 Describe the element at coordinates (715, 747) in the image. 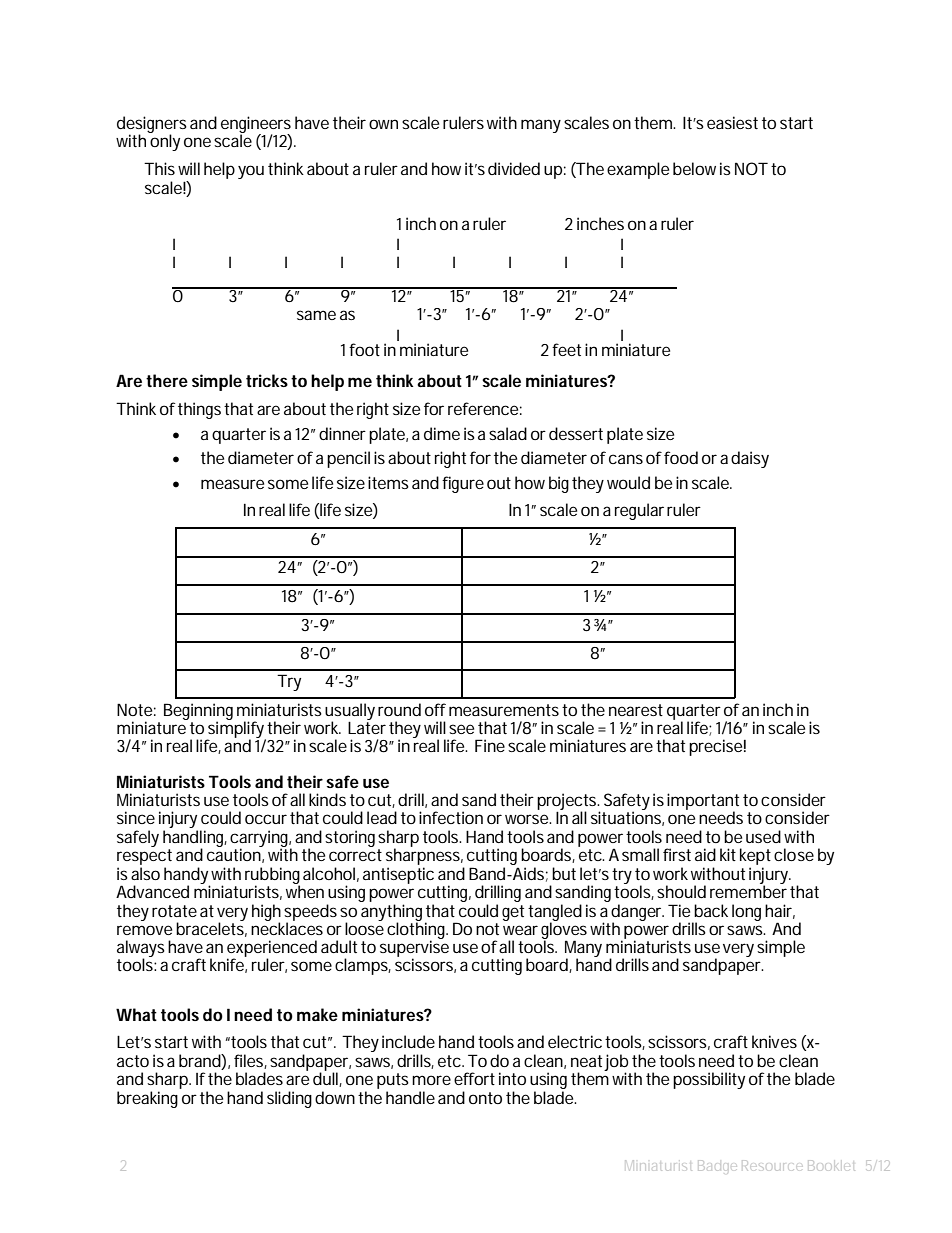

I see `precise` at that location.
